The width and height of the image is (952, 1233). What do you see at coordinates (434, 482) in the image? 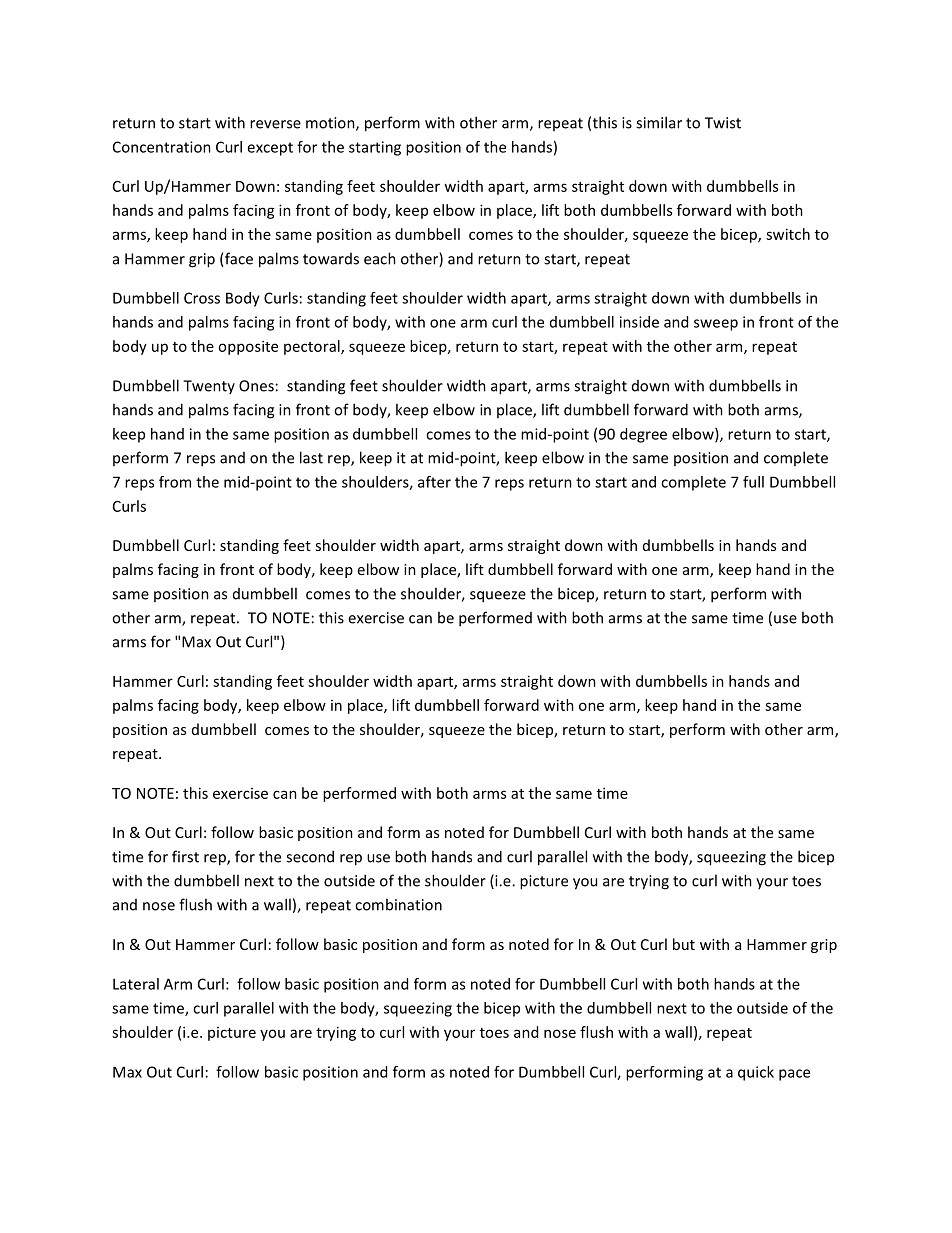
I see `after` at bounding box center [434, 482].
